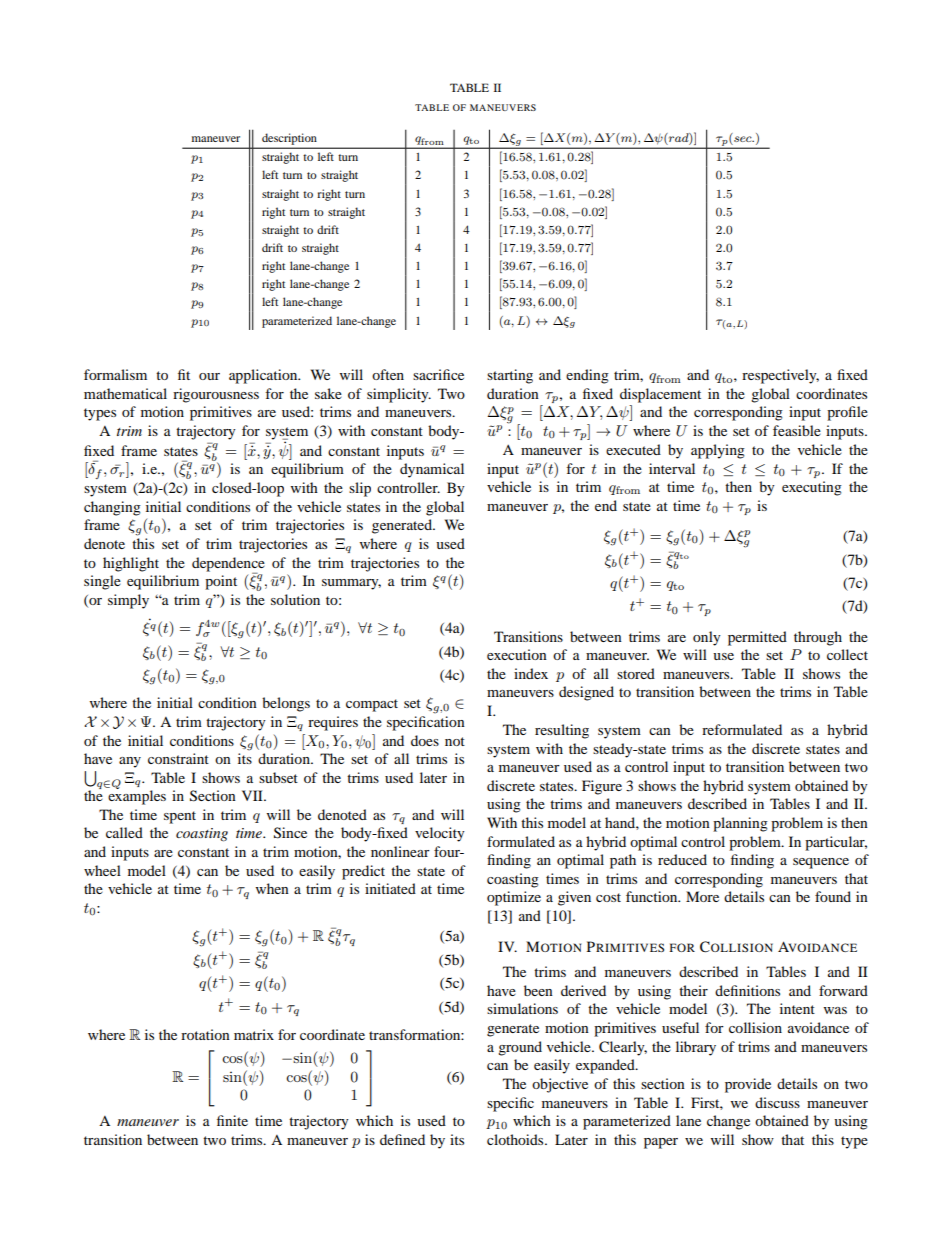 The width and height of the page is (952, 1233). What do you see at coordinates (184, 374) in the page?
I see `fit` at bounding box center [184, 374].
